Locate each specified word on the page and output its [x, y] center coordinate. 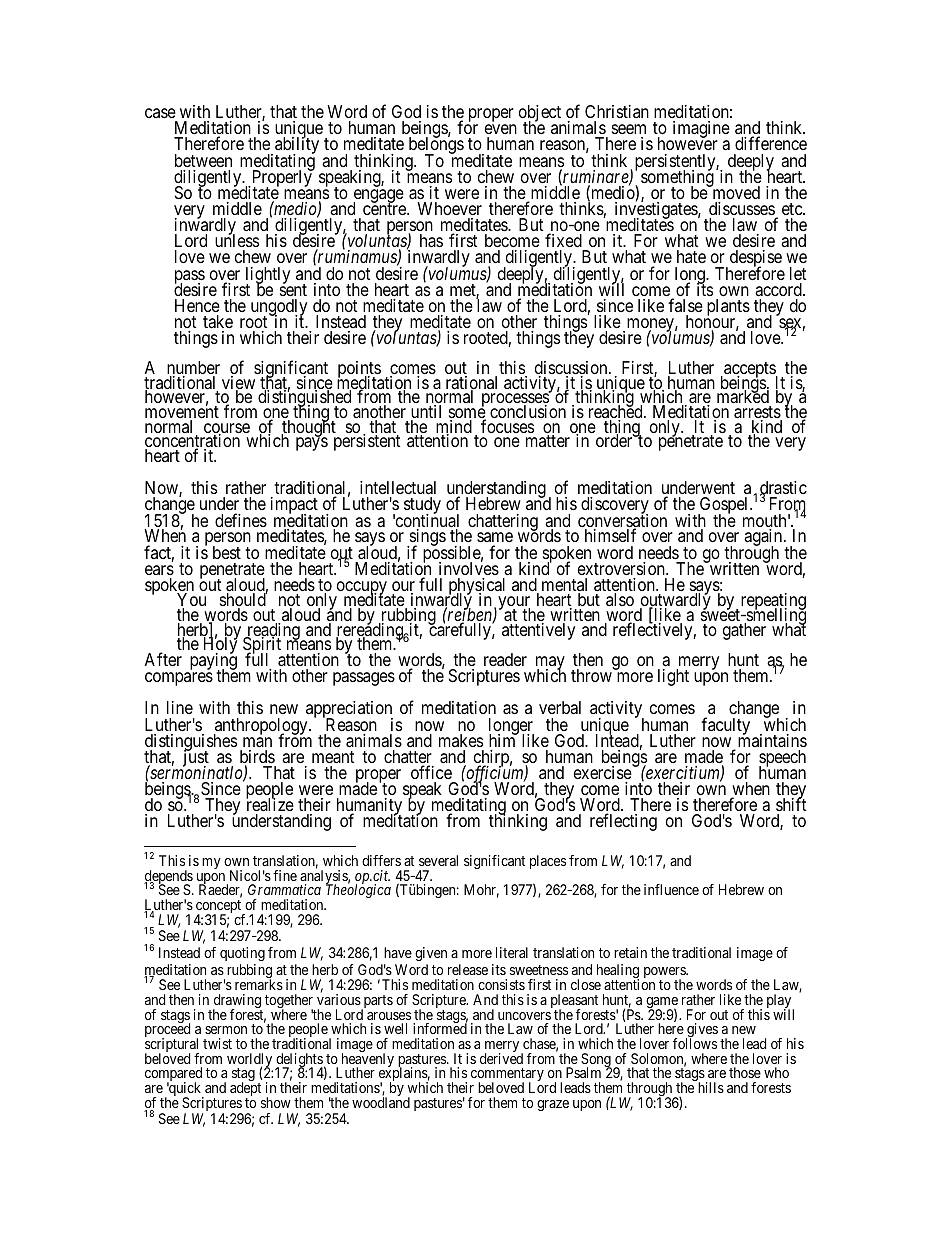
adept [245, 1090]
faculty [725, 726]
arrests [758, 413]
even [501, 131]
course [227, 429]
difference [771, 143]
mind [454, 428]
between [203, 160]
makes [461, 740]
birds [257, 758]
